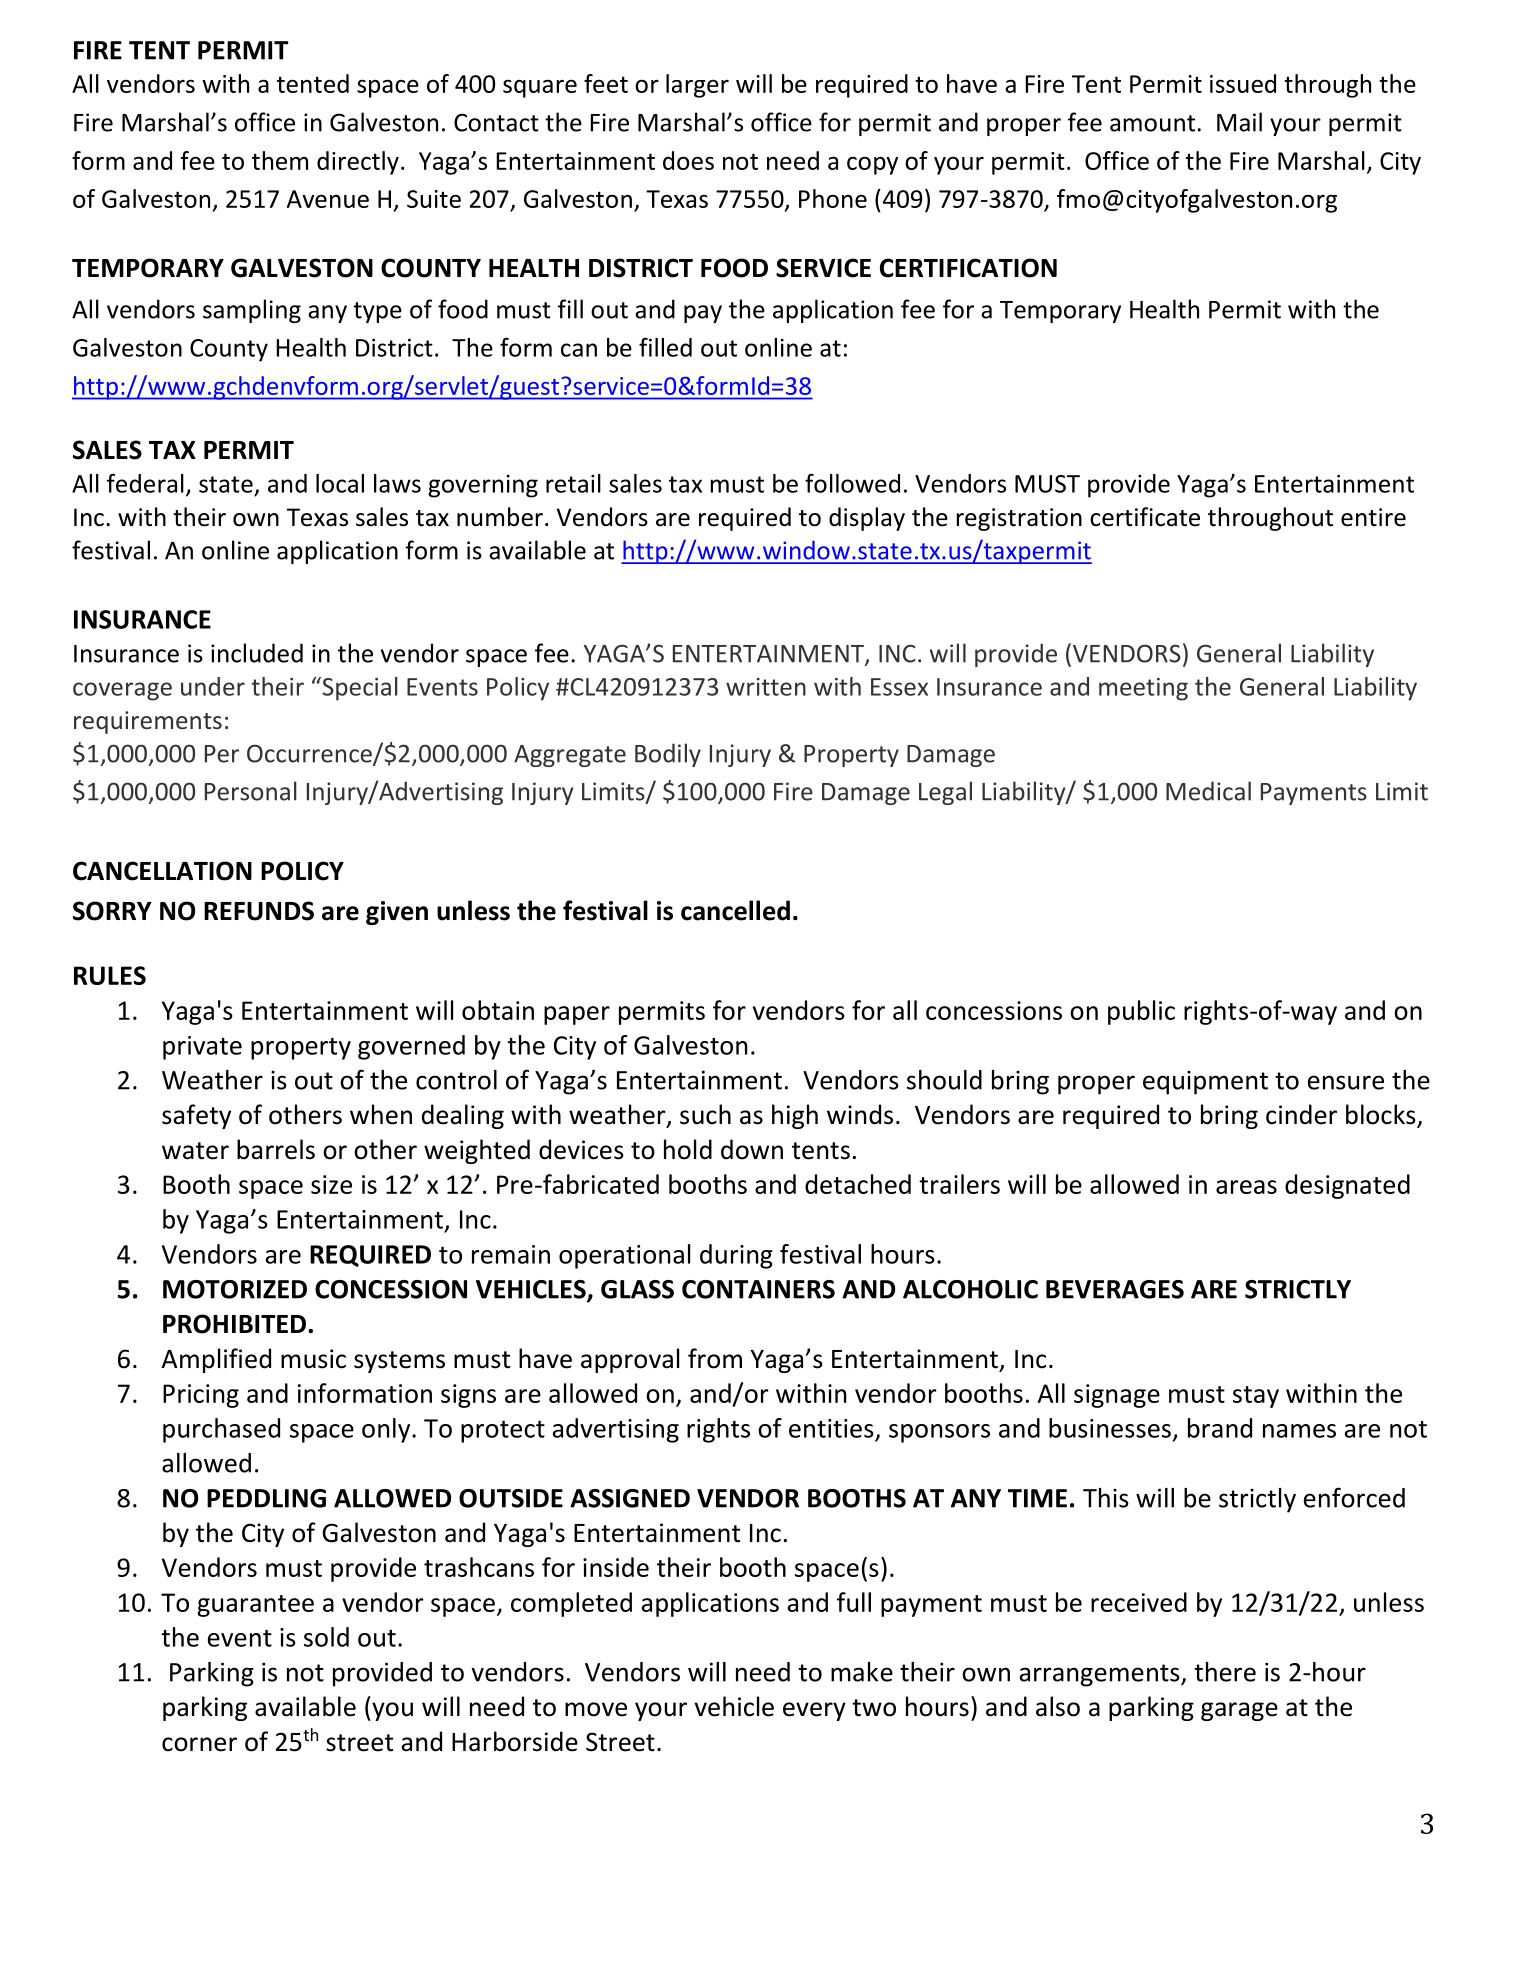  I want to click on them, so click(280, 160).
